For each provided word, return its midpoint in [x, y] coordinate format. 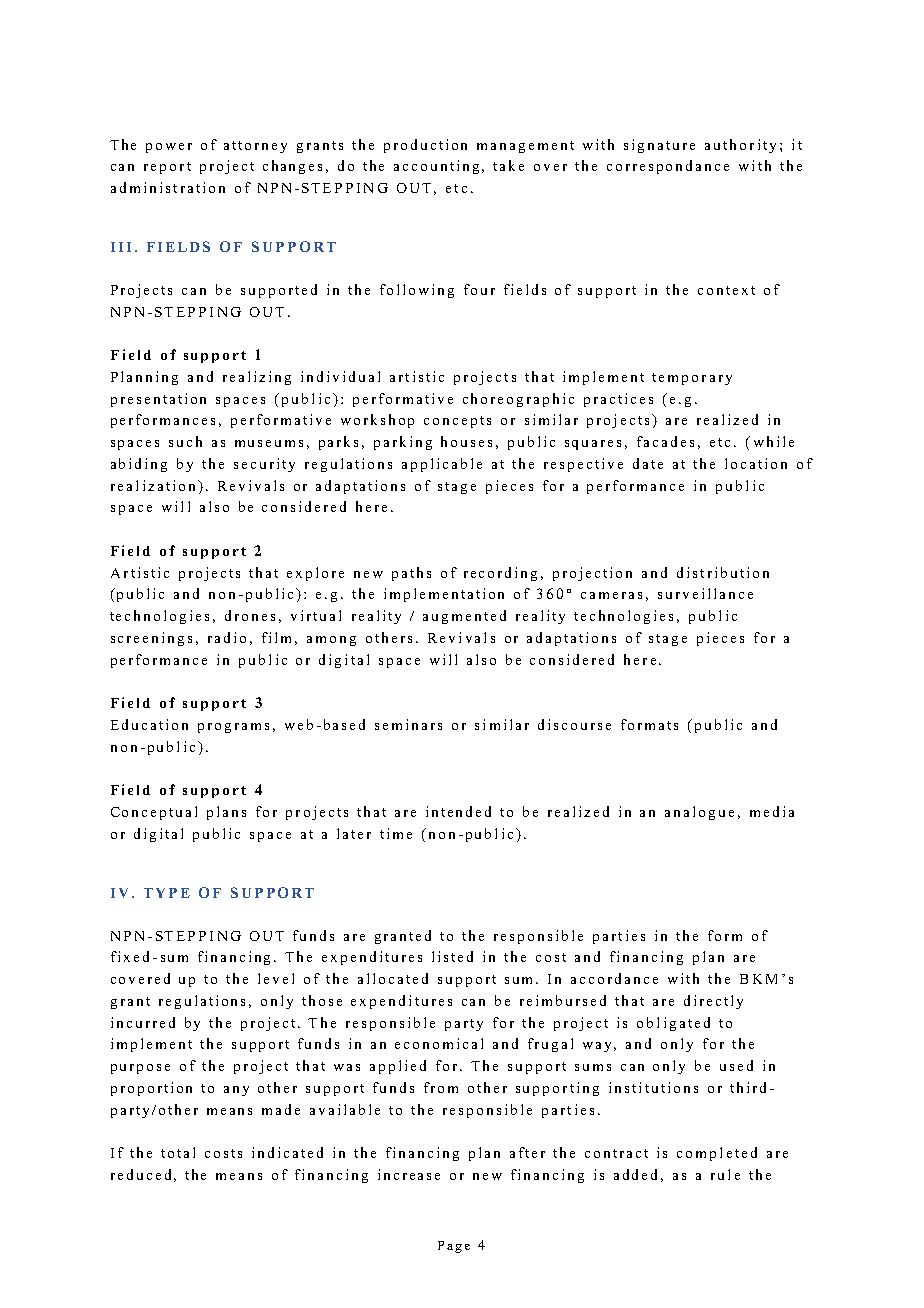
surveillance [705, 593]
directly [713, 1002]
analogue [699, 813]
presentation [158, 400]
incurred [143, 1022]
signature [659, 146]
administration [168, 187]
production [425, 146]
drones [250, 615]
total [178, 1152]
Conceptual [154, 813]
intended [458, 811]
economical [439, 1043]
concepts [457, 422]
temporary [692, 379]
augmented [464, 617]
